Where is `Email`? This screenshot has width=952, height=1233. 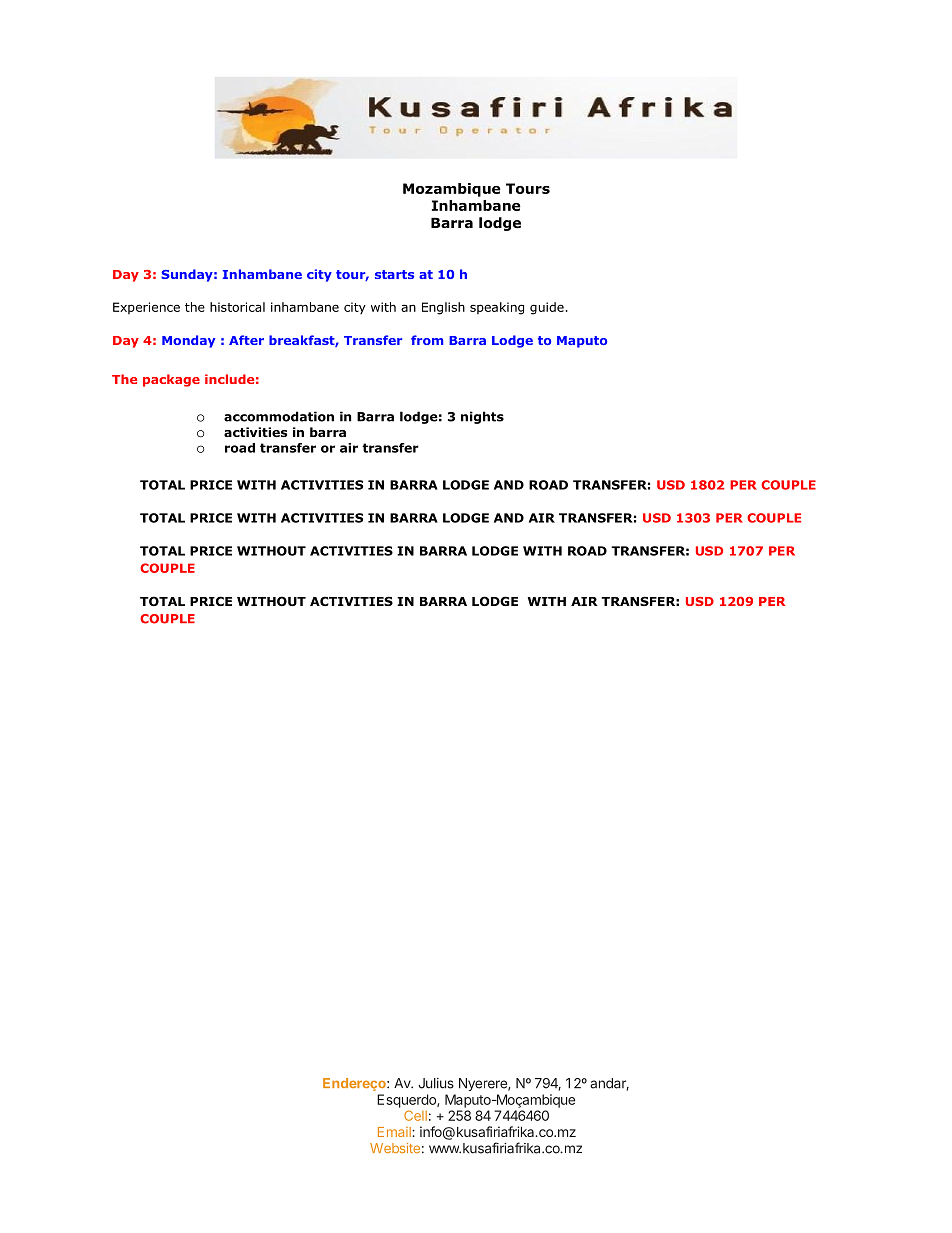
Email is located at coordinates (395, 1132).
